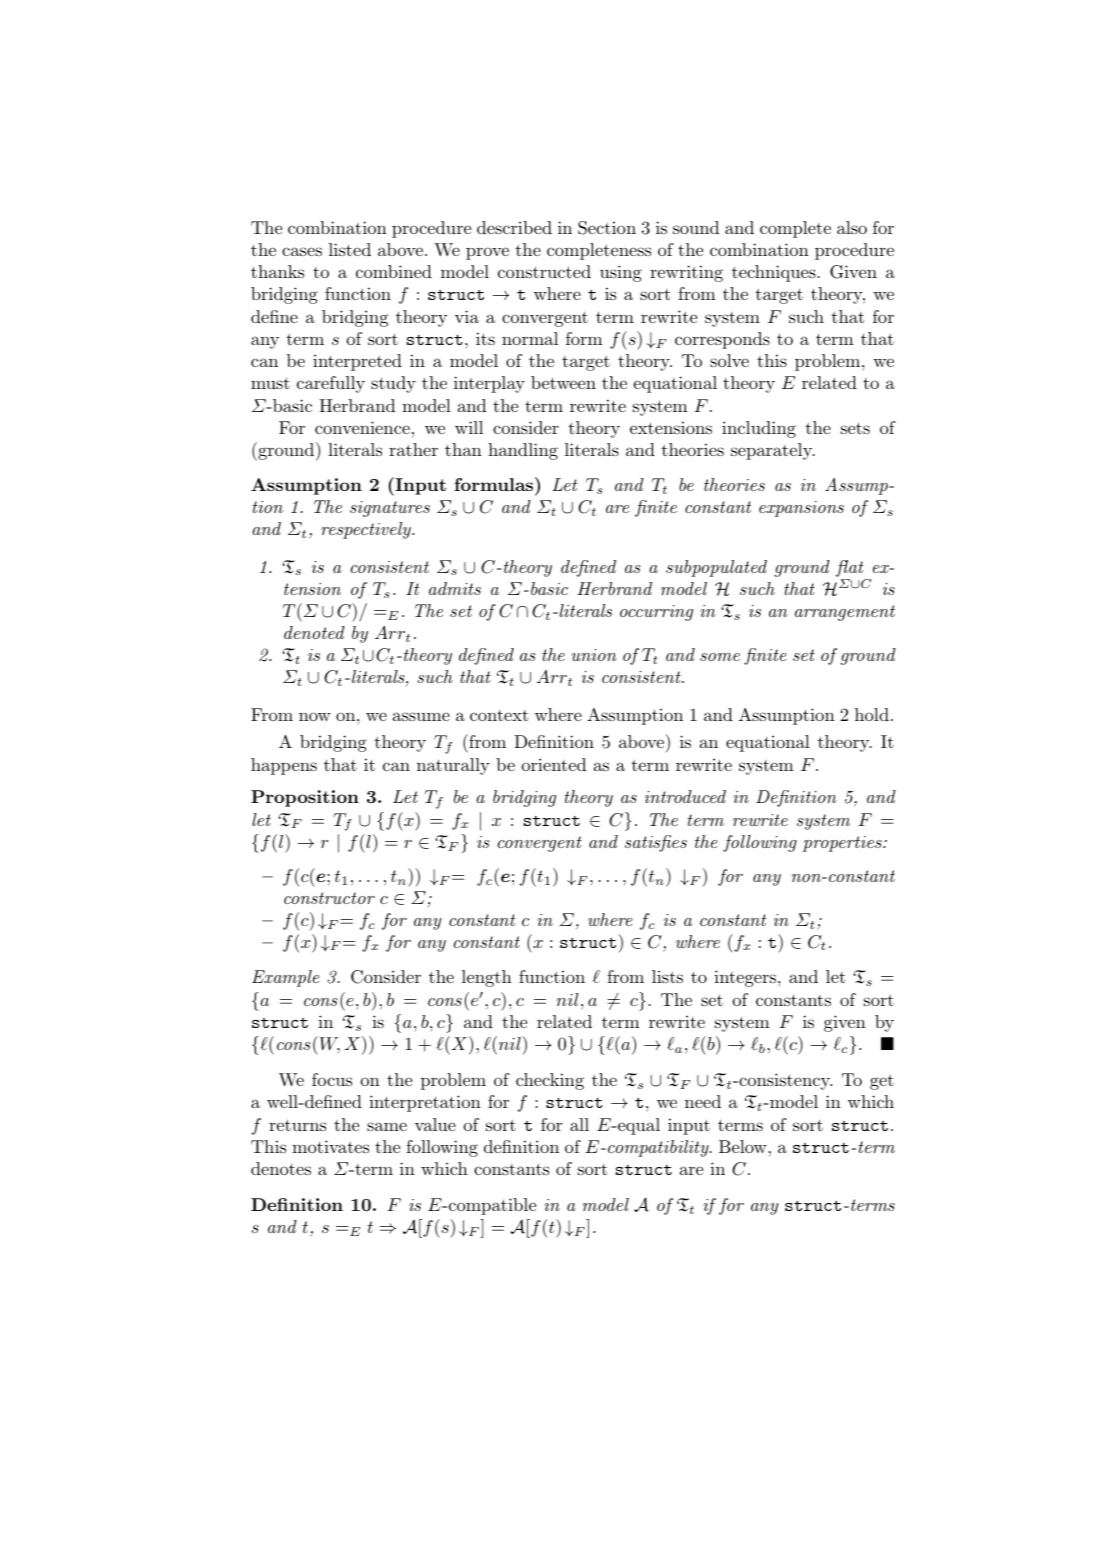 Image resolution: width=1108 pixels, height=1567 pixels. Describe the element at coordinates (656, 613) in the page. I see `occurring` at that location.
